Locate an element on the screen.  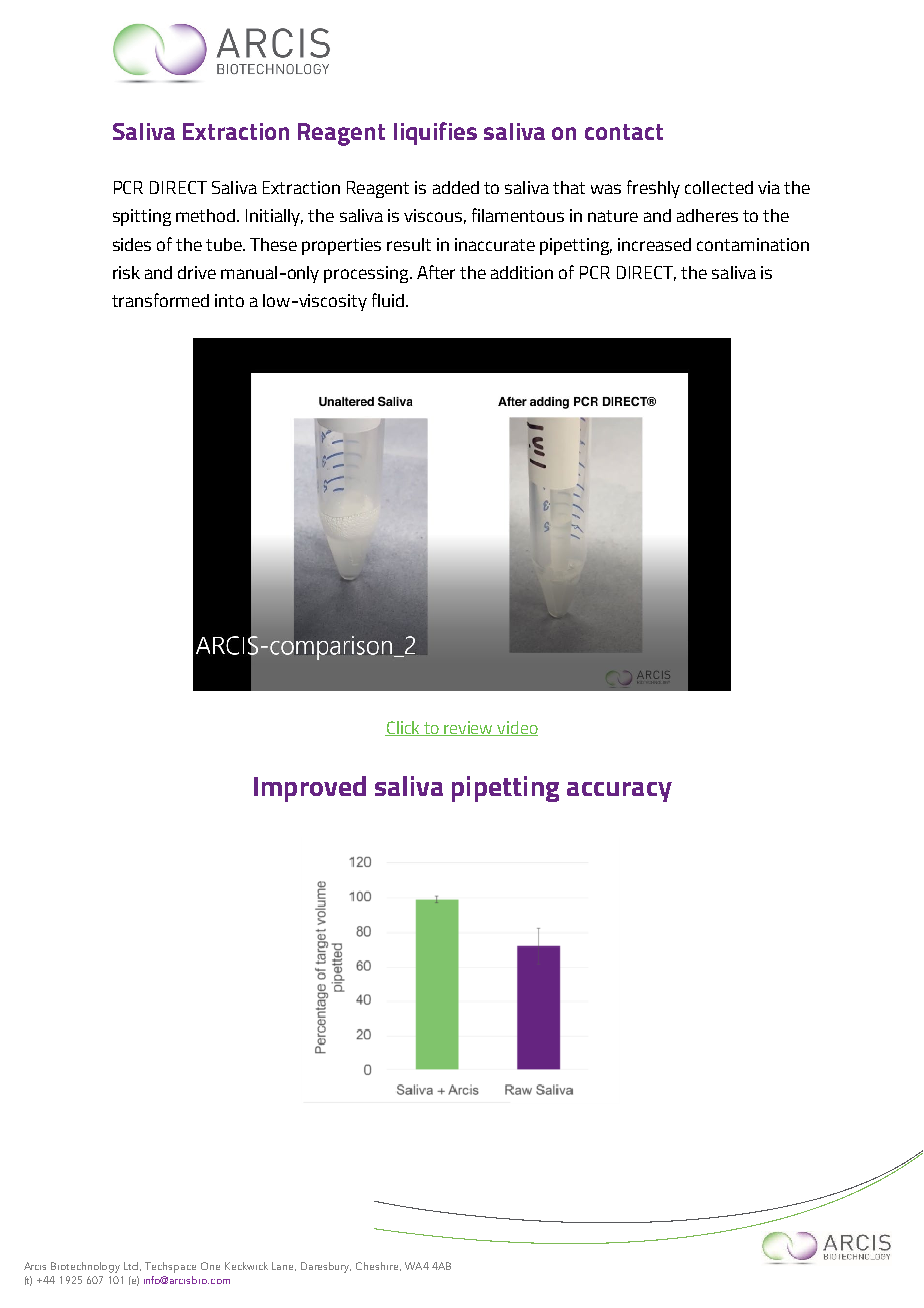
fluid is located at coordinates (388, 300).
